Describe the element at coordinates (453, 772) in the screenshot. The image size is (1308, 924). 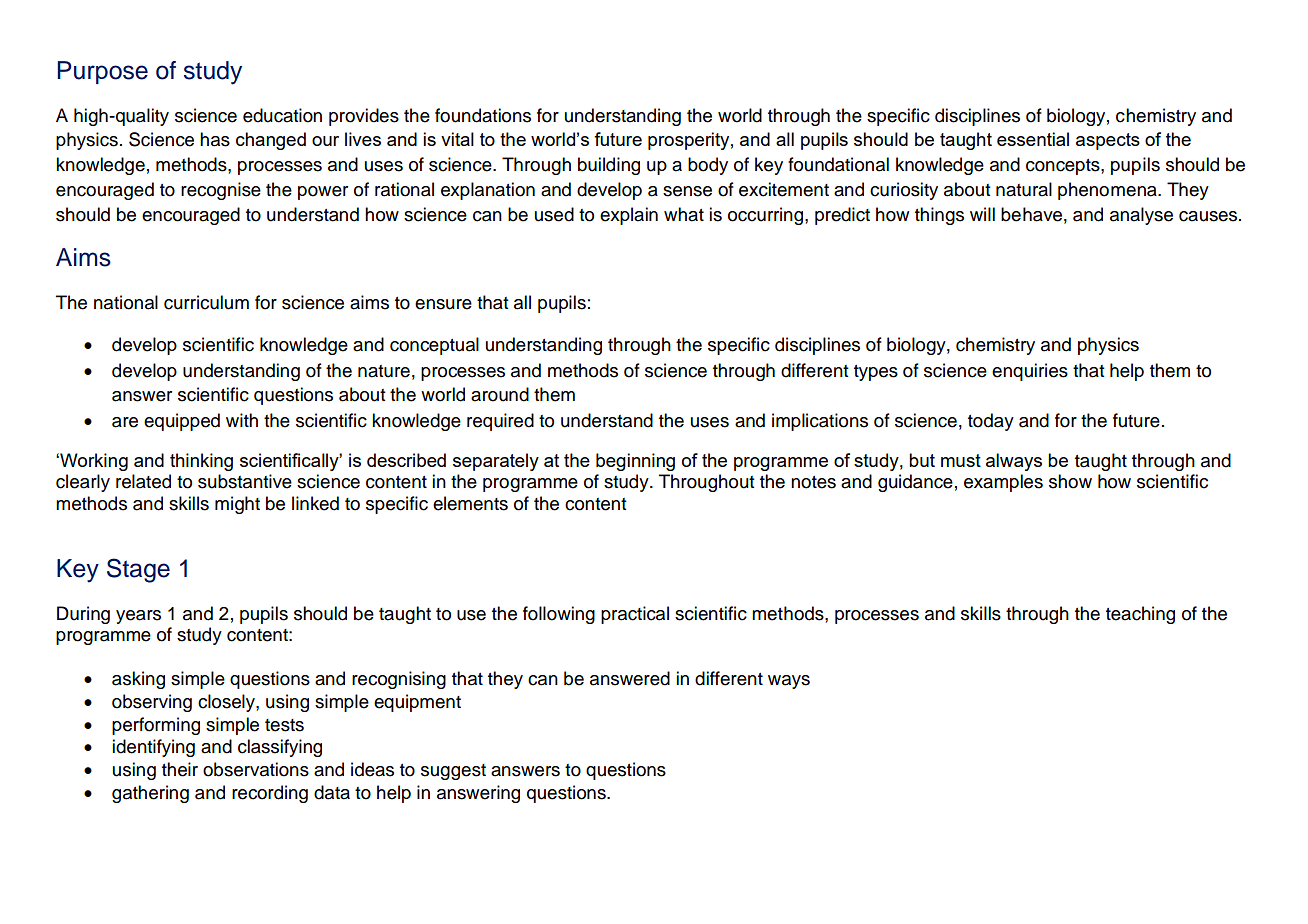
I see `suggest` at that location.
